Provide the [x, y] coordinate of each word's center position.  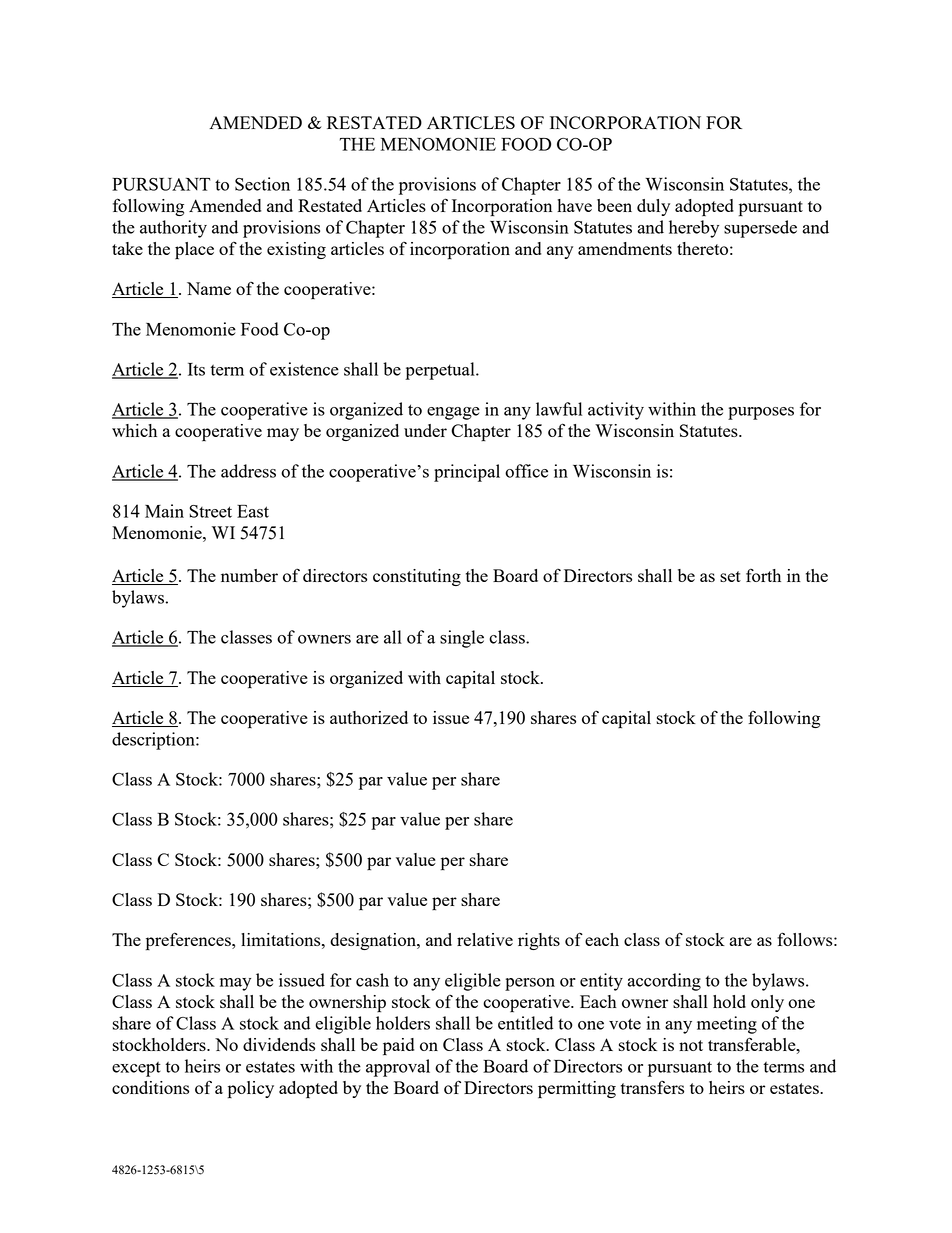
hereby [694, 229]
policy [251, 1090]
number [249, 575]
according [664, 982]
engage [453, 413]
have [574, 205]
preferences [189, 941]
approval [398, 1068]
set [730, 576]
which [134, 430]
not [691, 1045]
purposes [761, 413]
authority [173, 229]
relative [485, 939]
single [462, 639]
